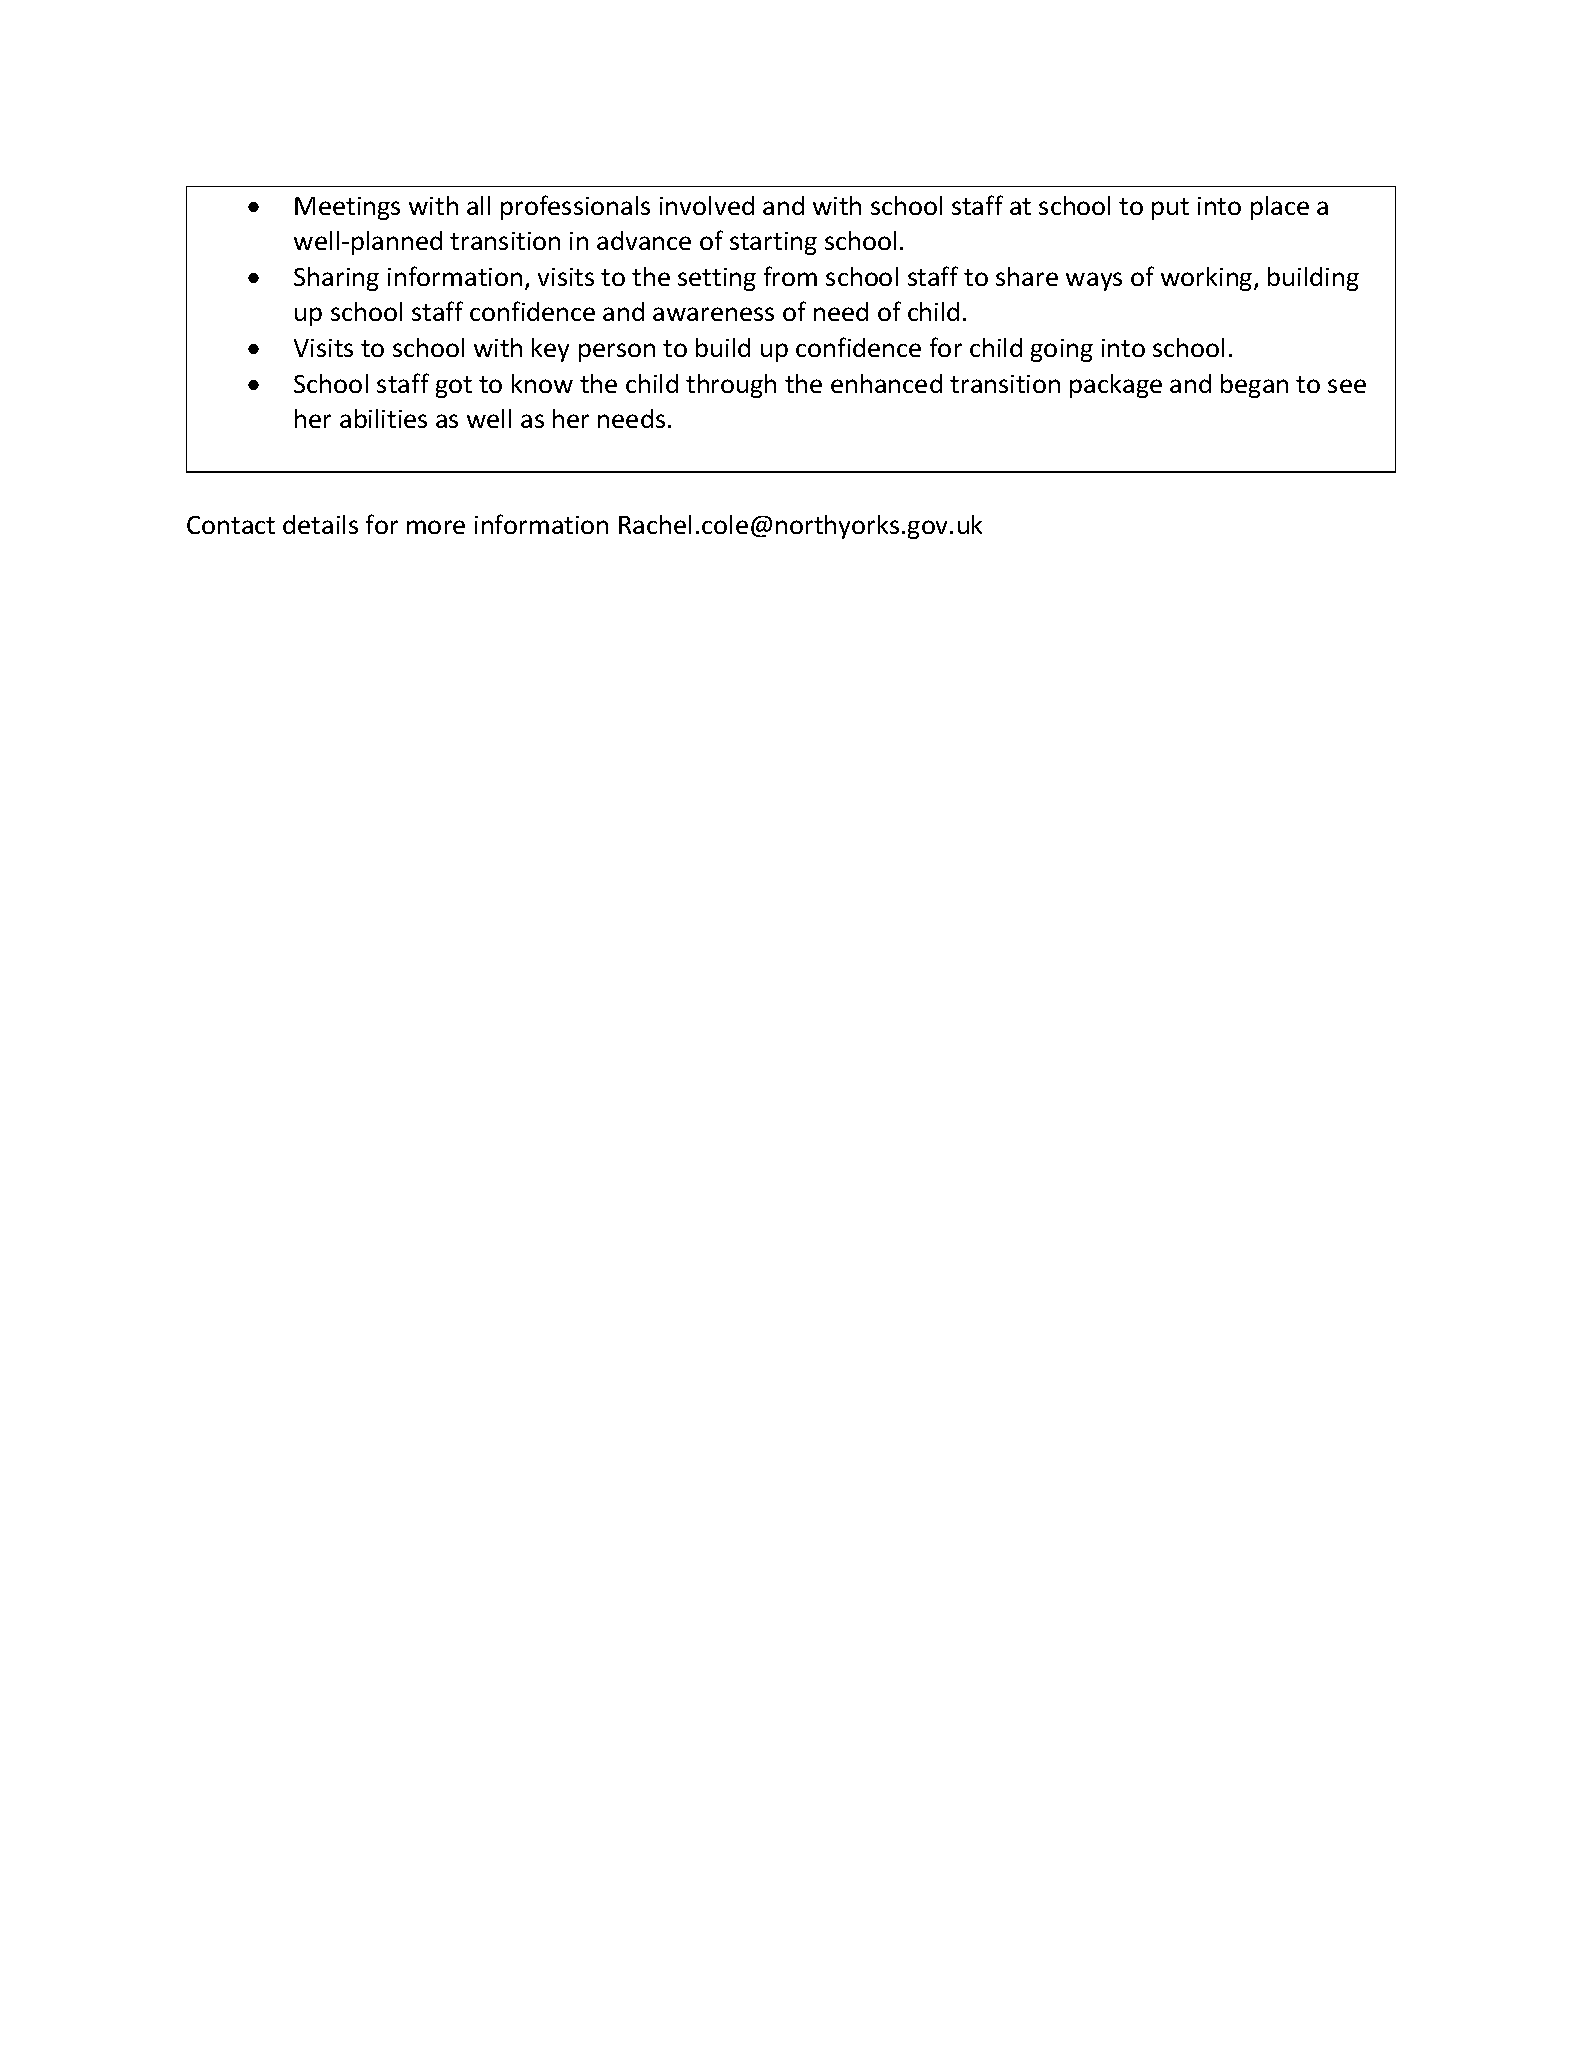 Image resolution: width=1582 pixels, height=2048 pixels. Describe the element at coordinates (707, 205) in the image. I see `involved` at that location.
